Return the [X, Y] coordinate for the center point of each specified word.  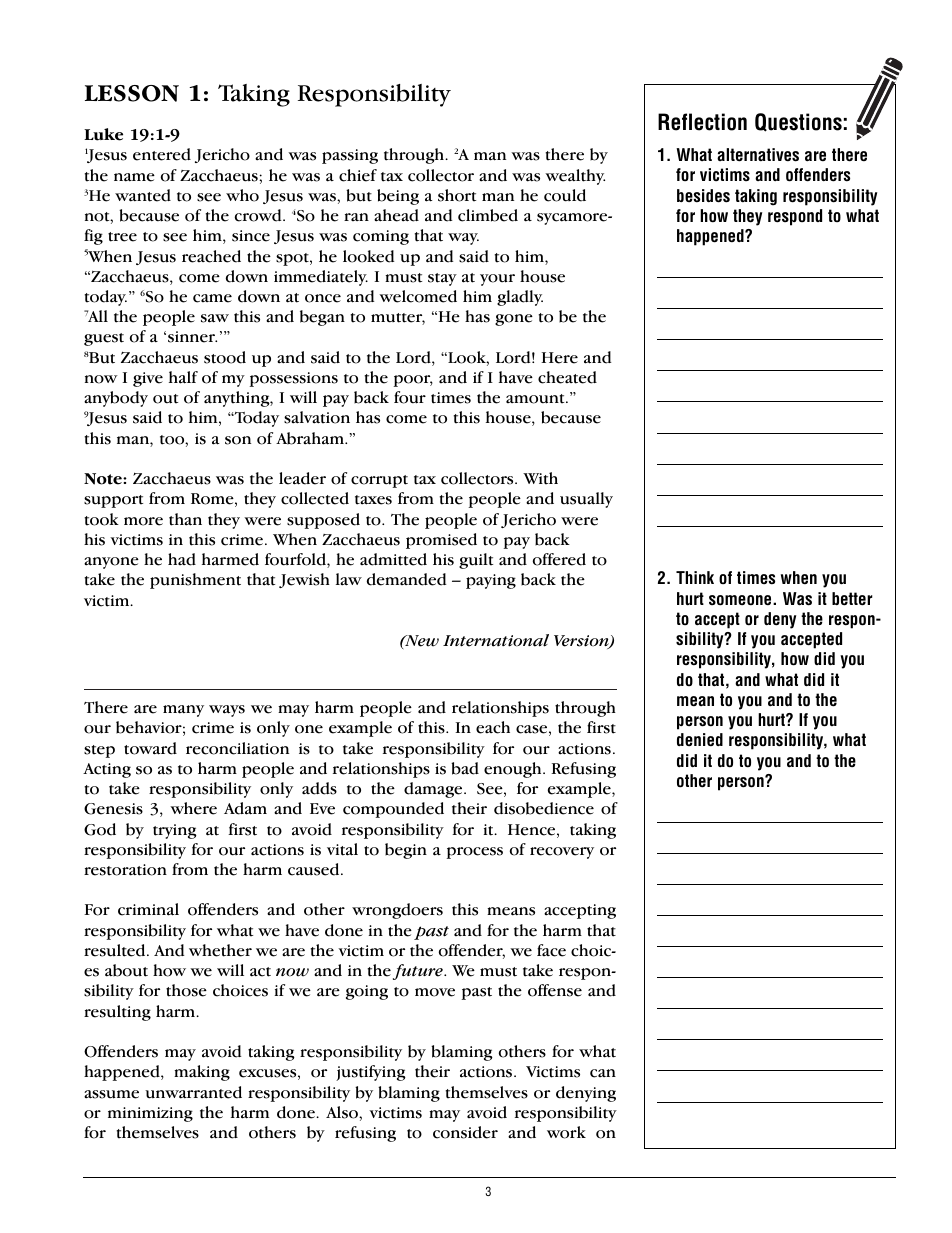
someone [741, 600]
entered [162, 154]
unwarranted [193, 1092]
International [496, 640]
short [457, 195]
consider [465, 1132]
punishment [195, 581]
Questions [798, 122]
